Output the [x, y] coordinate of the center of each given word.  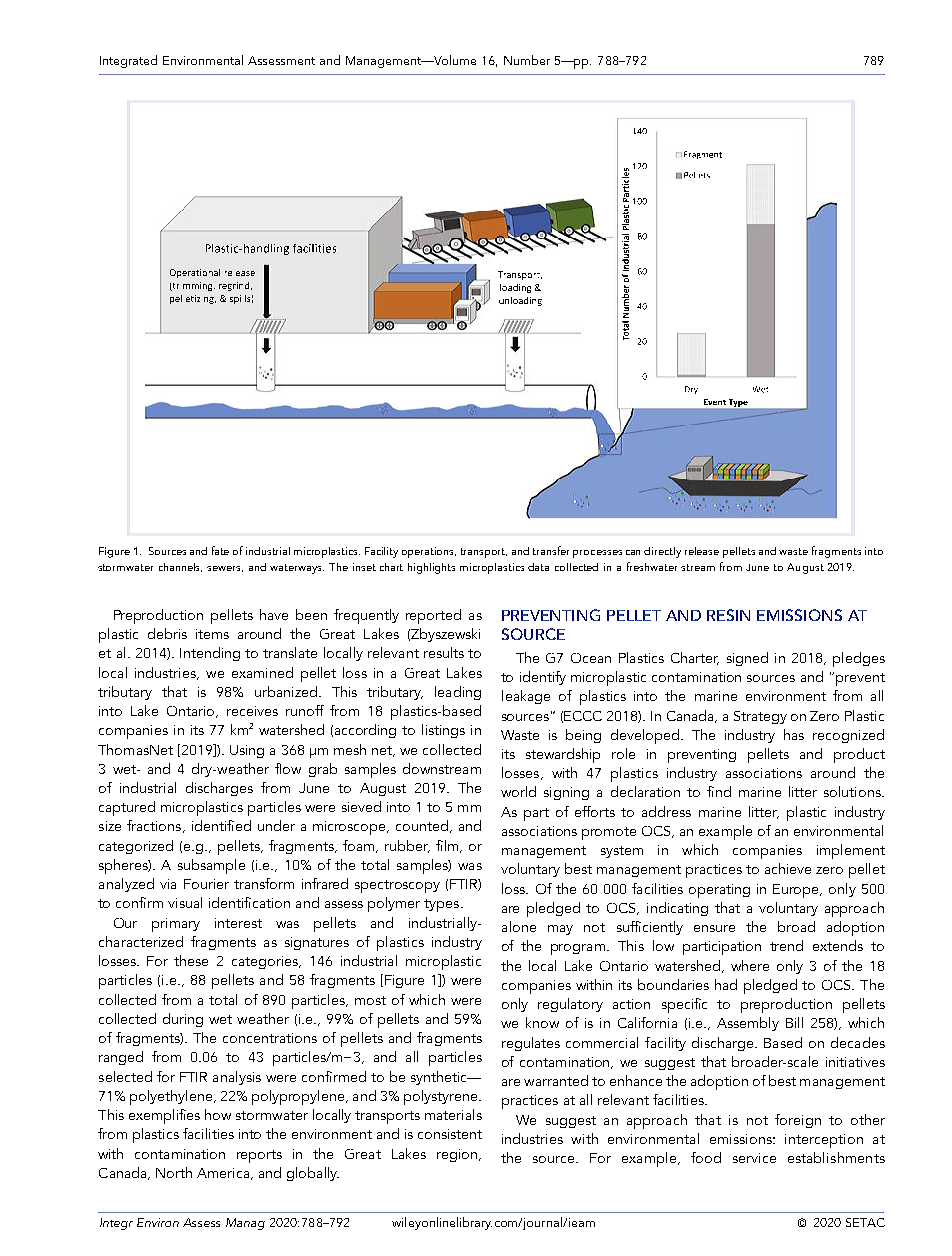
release [702, 551]
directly [662, 552]
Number [527, 60]
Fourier [206, 884]
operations [429, 552]
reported [433, 616]
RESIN [728, 615]
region [457, 1155]
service [754, 1158]
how [218, 1114]
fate [220, 550]
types [443, 905]
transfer [551, 550]
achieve [788, 868]
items [212, 634]
